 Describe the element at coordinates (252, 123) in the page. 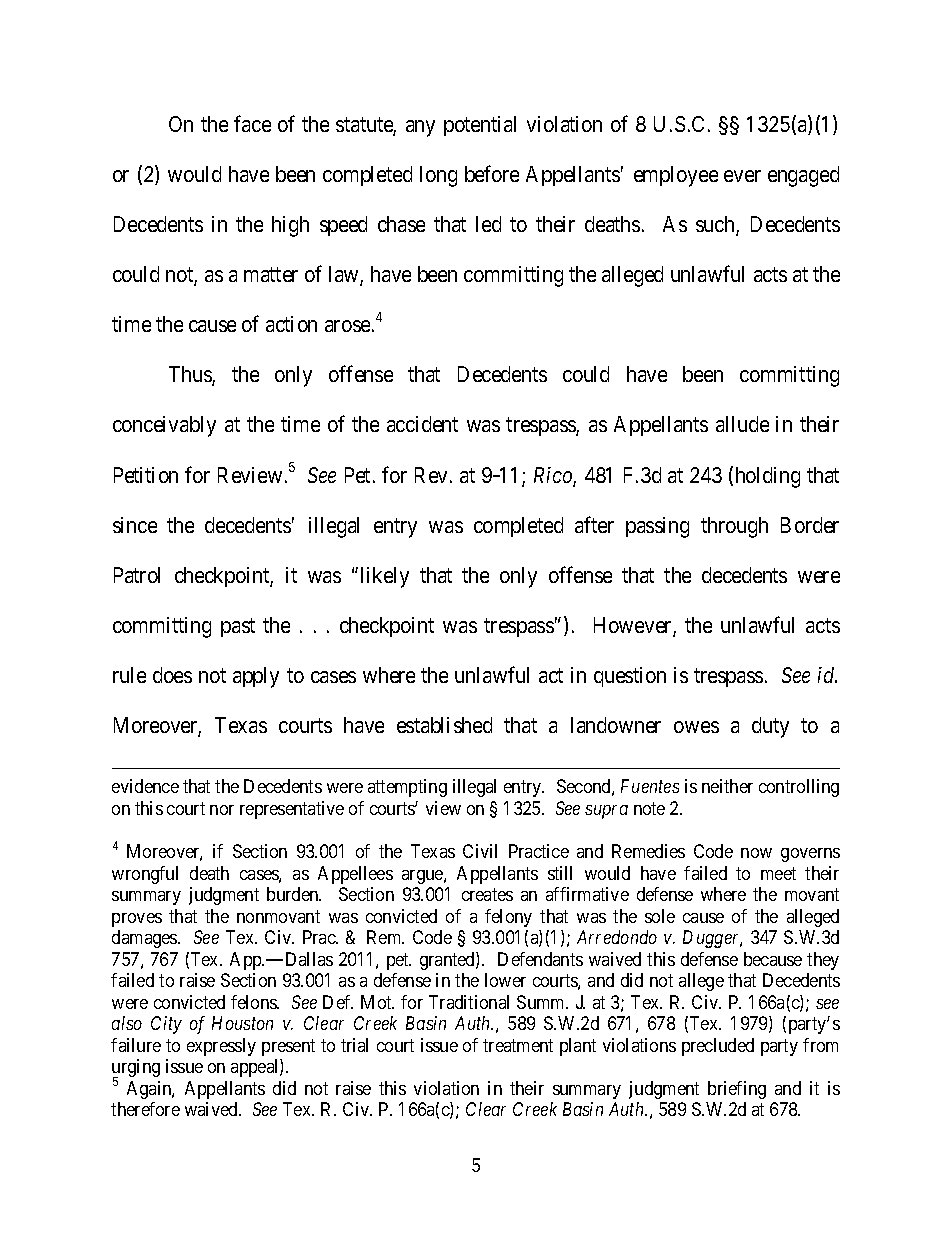

I see `face` at that location.
